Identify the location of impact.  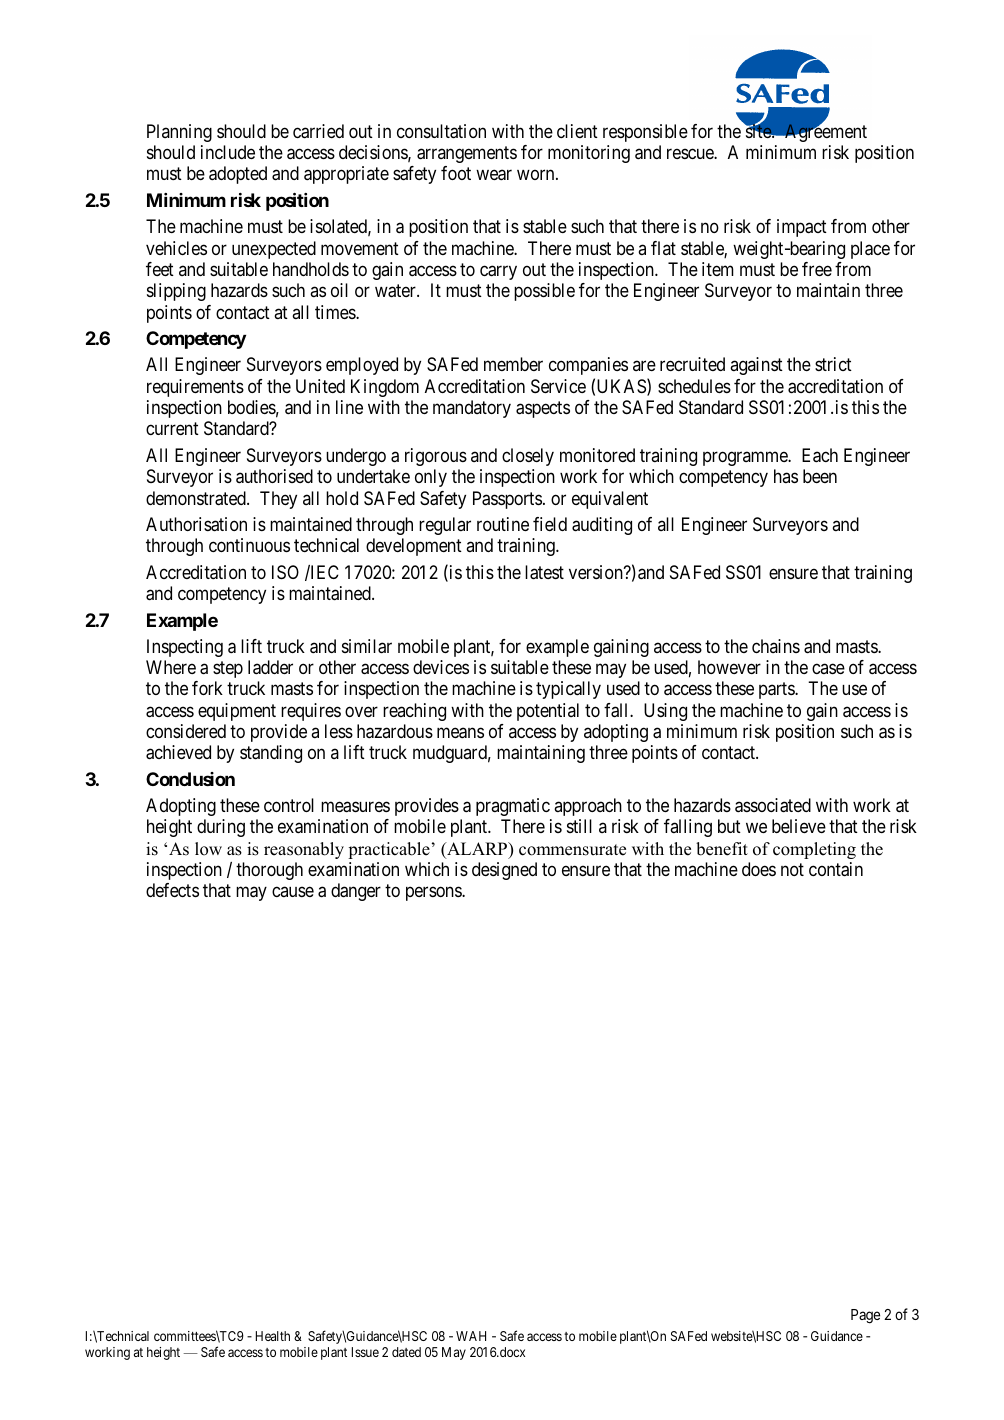
(802, 228).
